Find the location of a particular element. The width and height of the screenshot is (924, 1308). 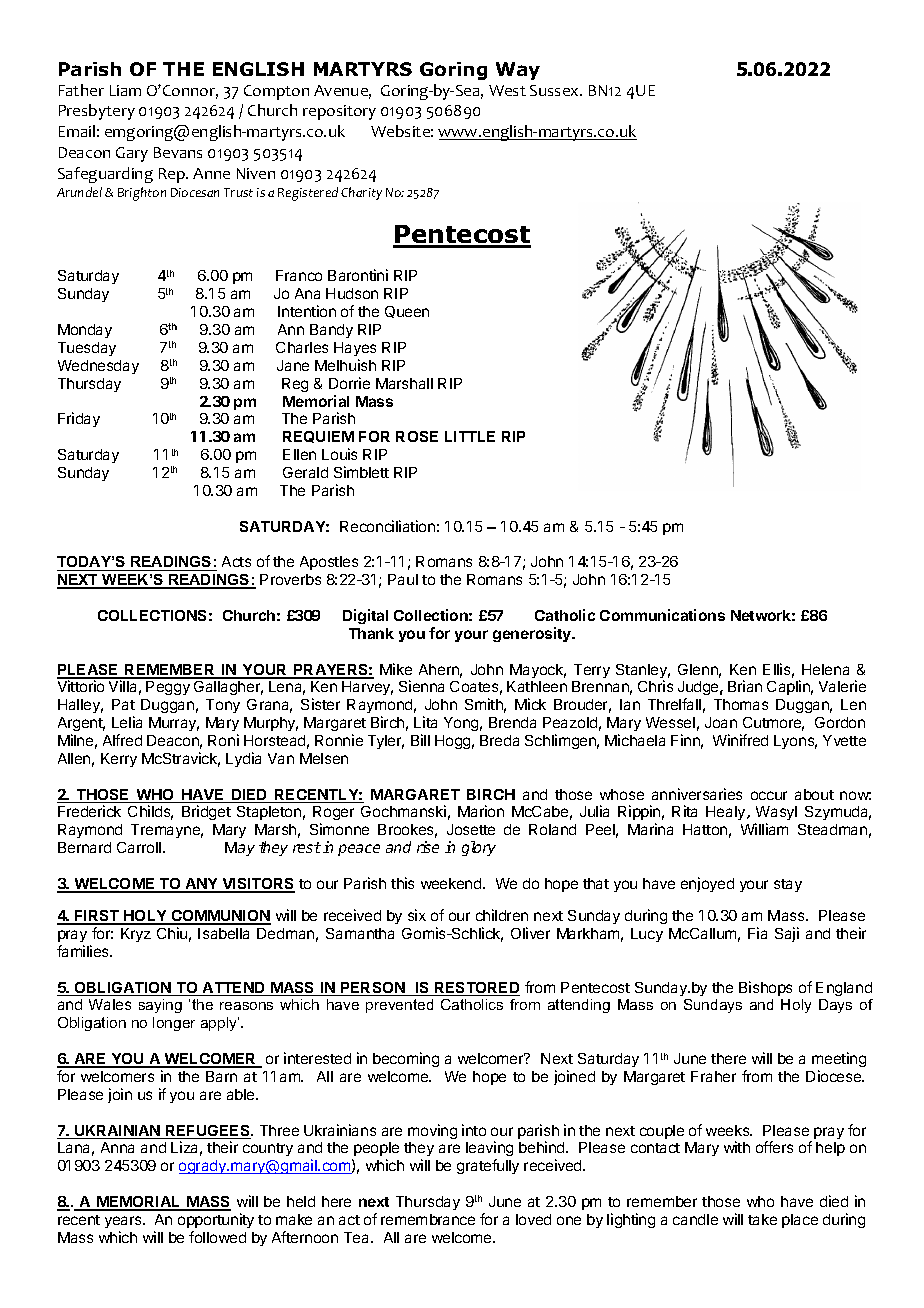

Fia is located at coordinates (757, 933).
